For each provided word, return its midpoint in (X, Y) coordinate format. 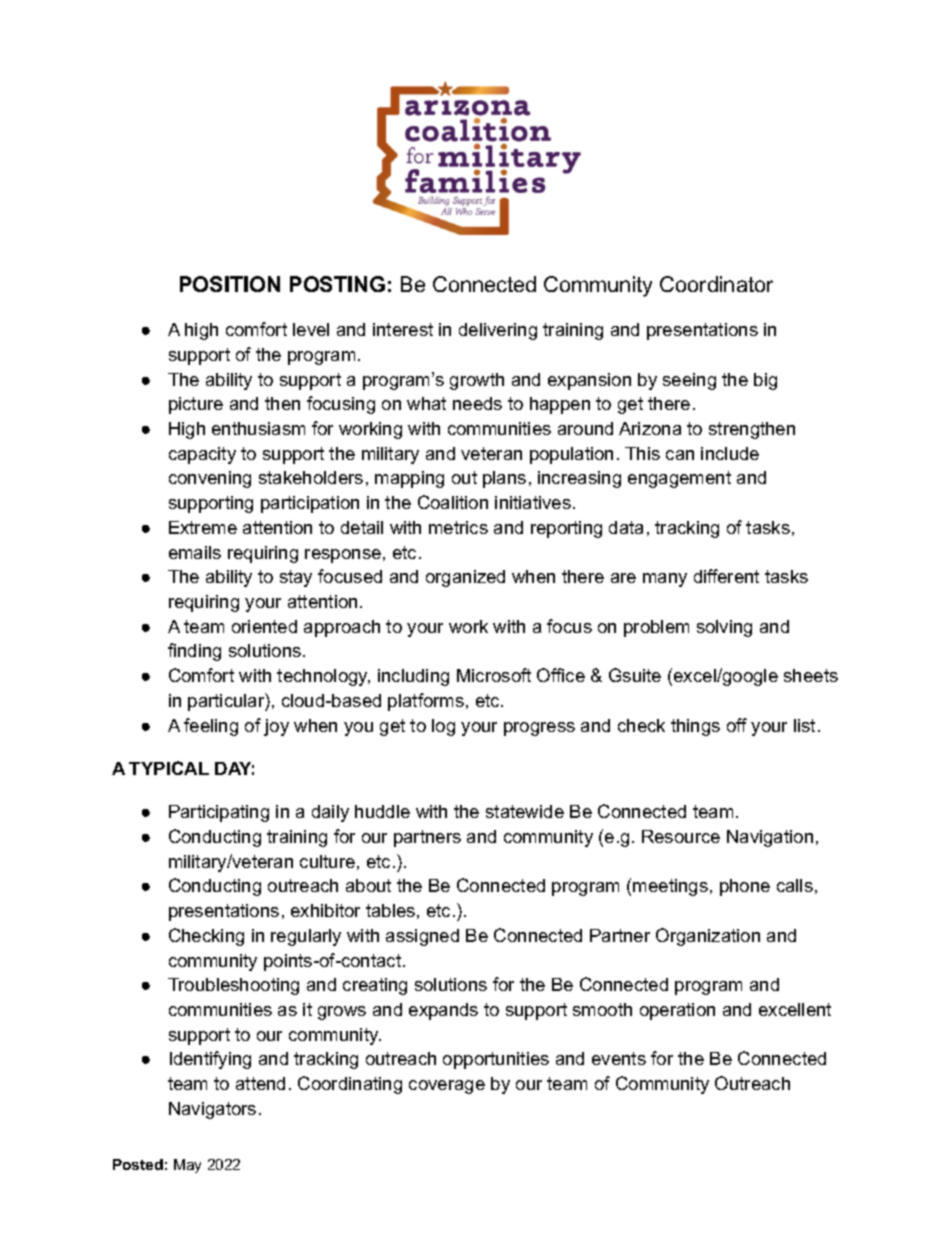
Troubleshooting (233, 986)
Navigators (212, 1110)
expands (443, 1011)
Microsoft (494, 675)
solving (724, 628)
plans (504, 479)
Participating (219, 813)
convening (210, 479)
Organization (708, 937)
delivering (498, 331)
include (730, 453)
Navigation (770, 838)
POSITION (230, 284)
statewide (525, 811)
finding (194, 652)
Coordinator (716, 284)
